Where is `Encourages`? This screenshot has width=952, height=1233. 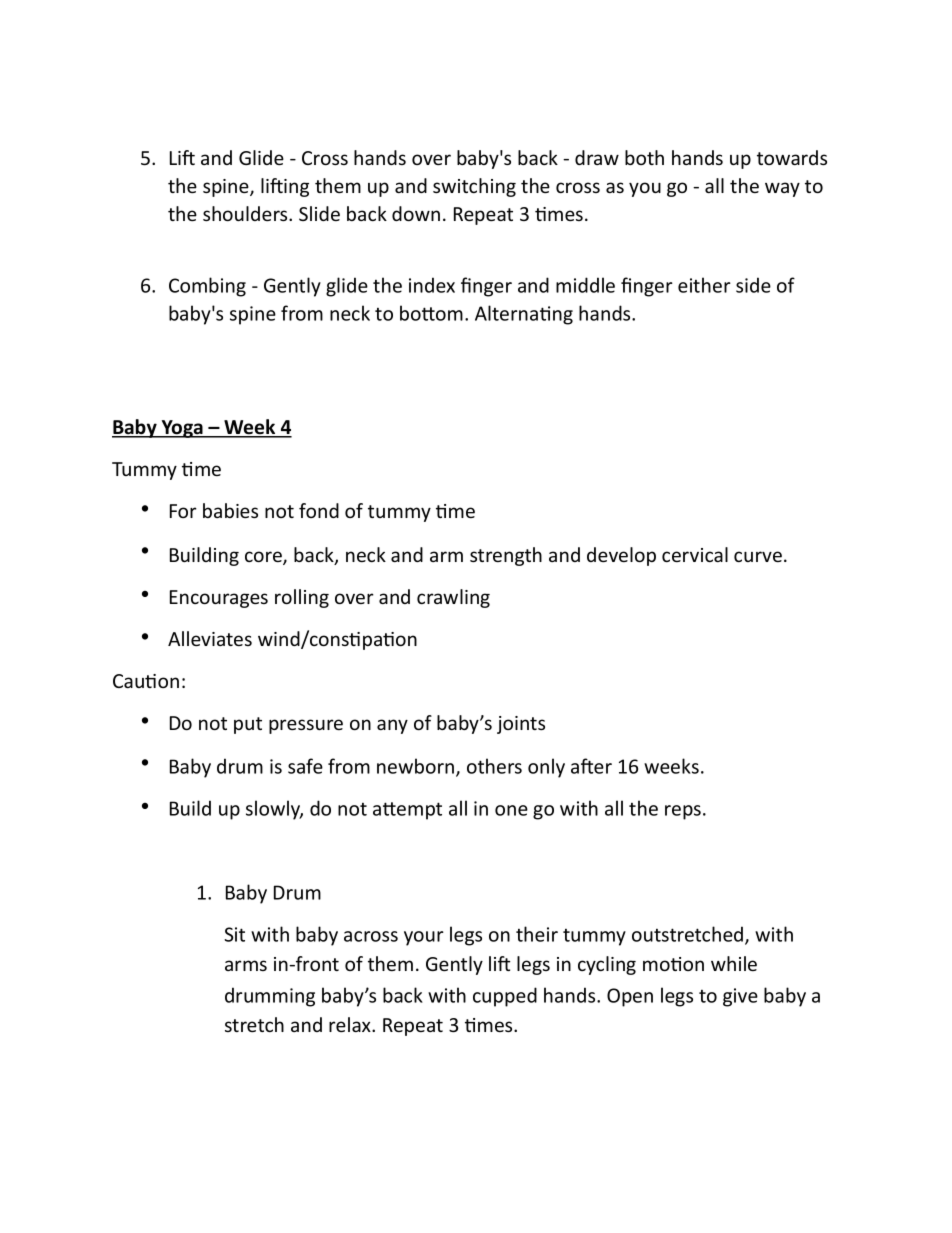 Encourages is located at coordinates (219, 599).
